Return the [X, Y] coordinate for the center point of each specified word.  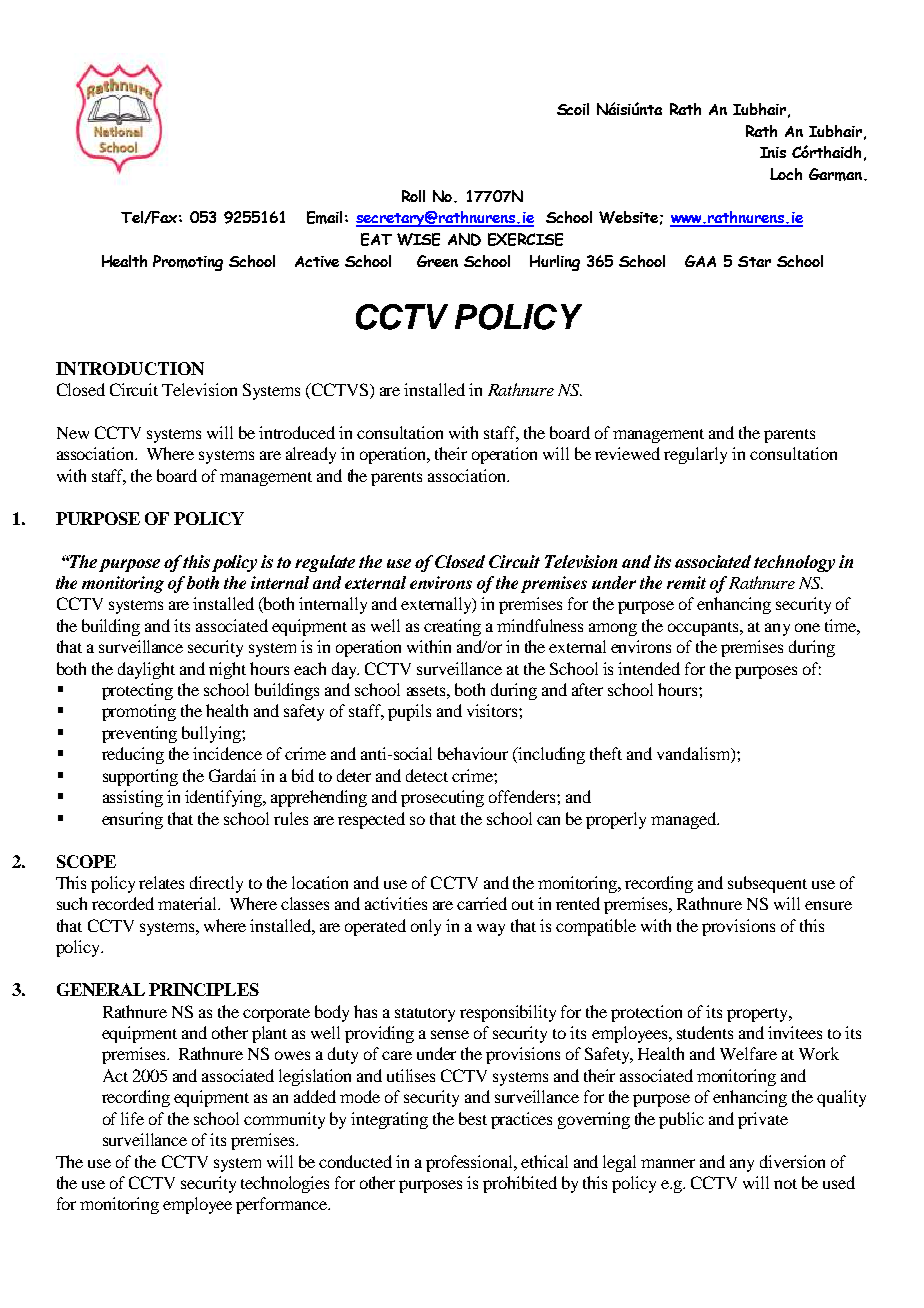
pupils [409, 712]
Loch [786, 174]
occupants [704, 629]
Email [324, 217]
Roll [413, 196]
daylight [146, 670]
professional [471, 1163]
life [132, 1118]
